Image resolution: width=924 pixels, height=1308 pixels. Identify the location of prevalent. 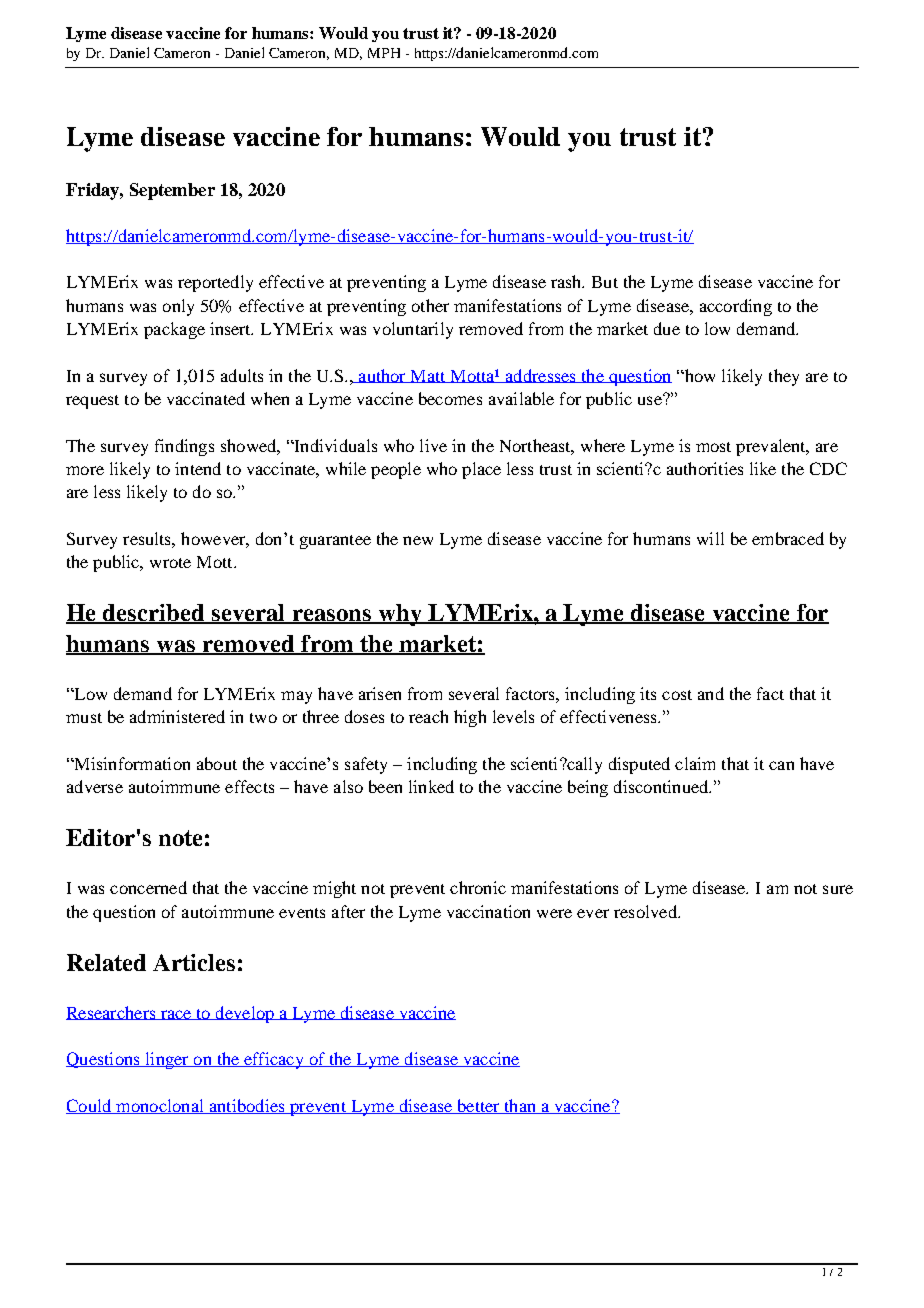
(772, 447).
